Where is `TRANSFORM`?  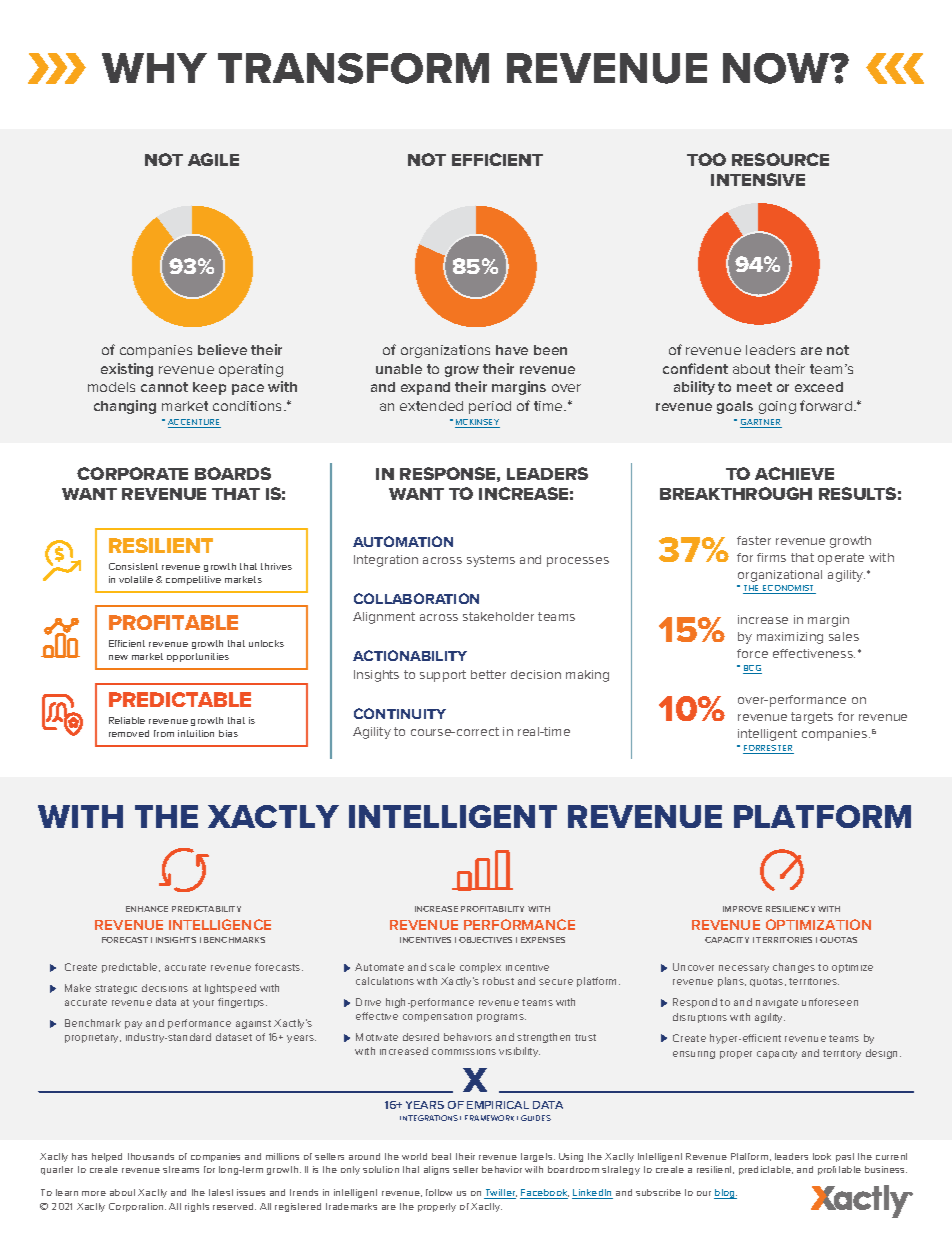
TRANSFORM is located at coordinates (353, 68).
